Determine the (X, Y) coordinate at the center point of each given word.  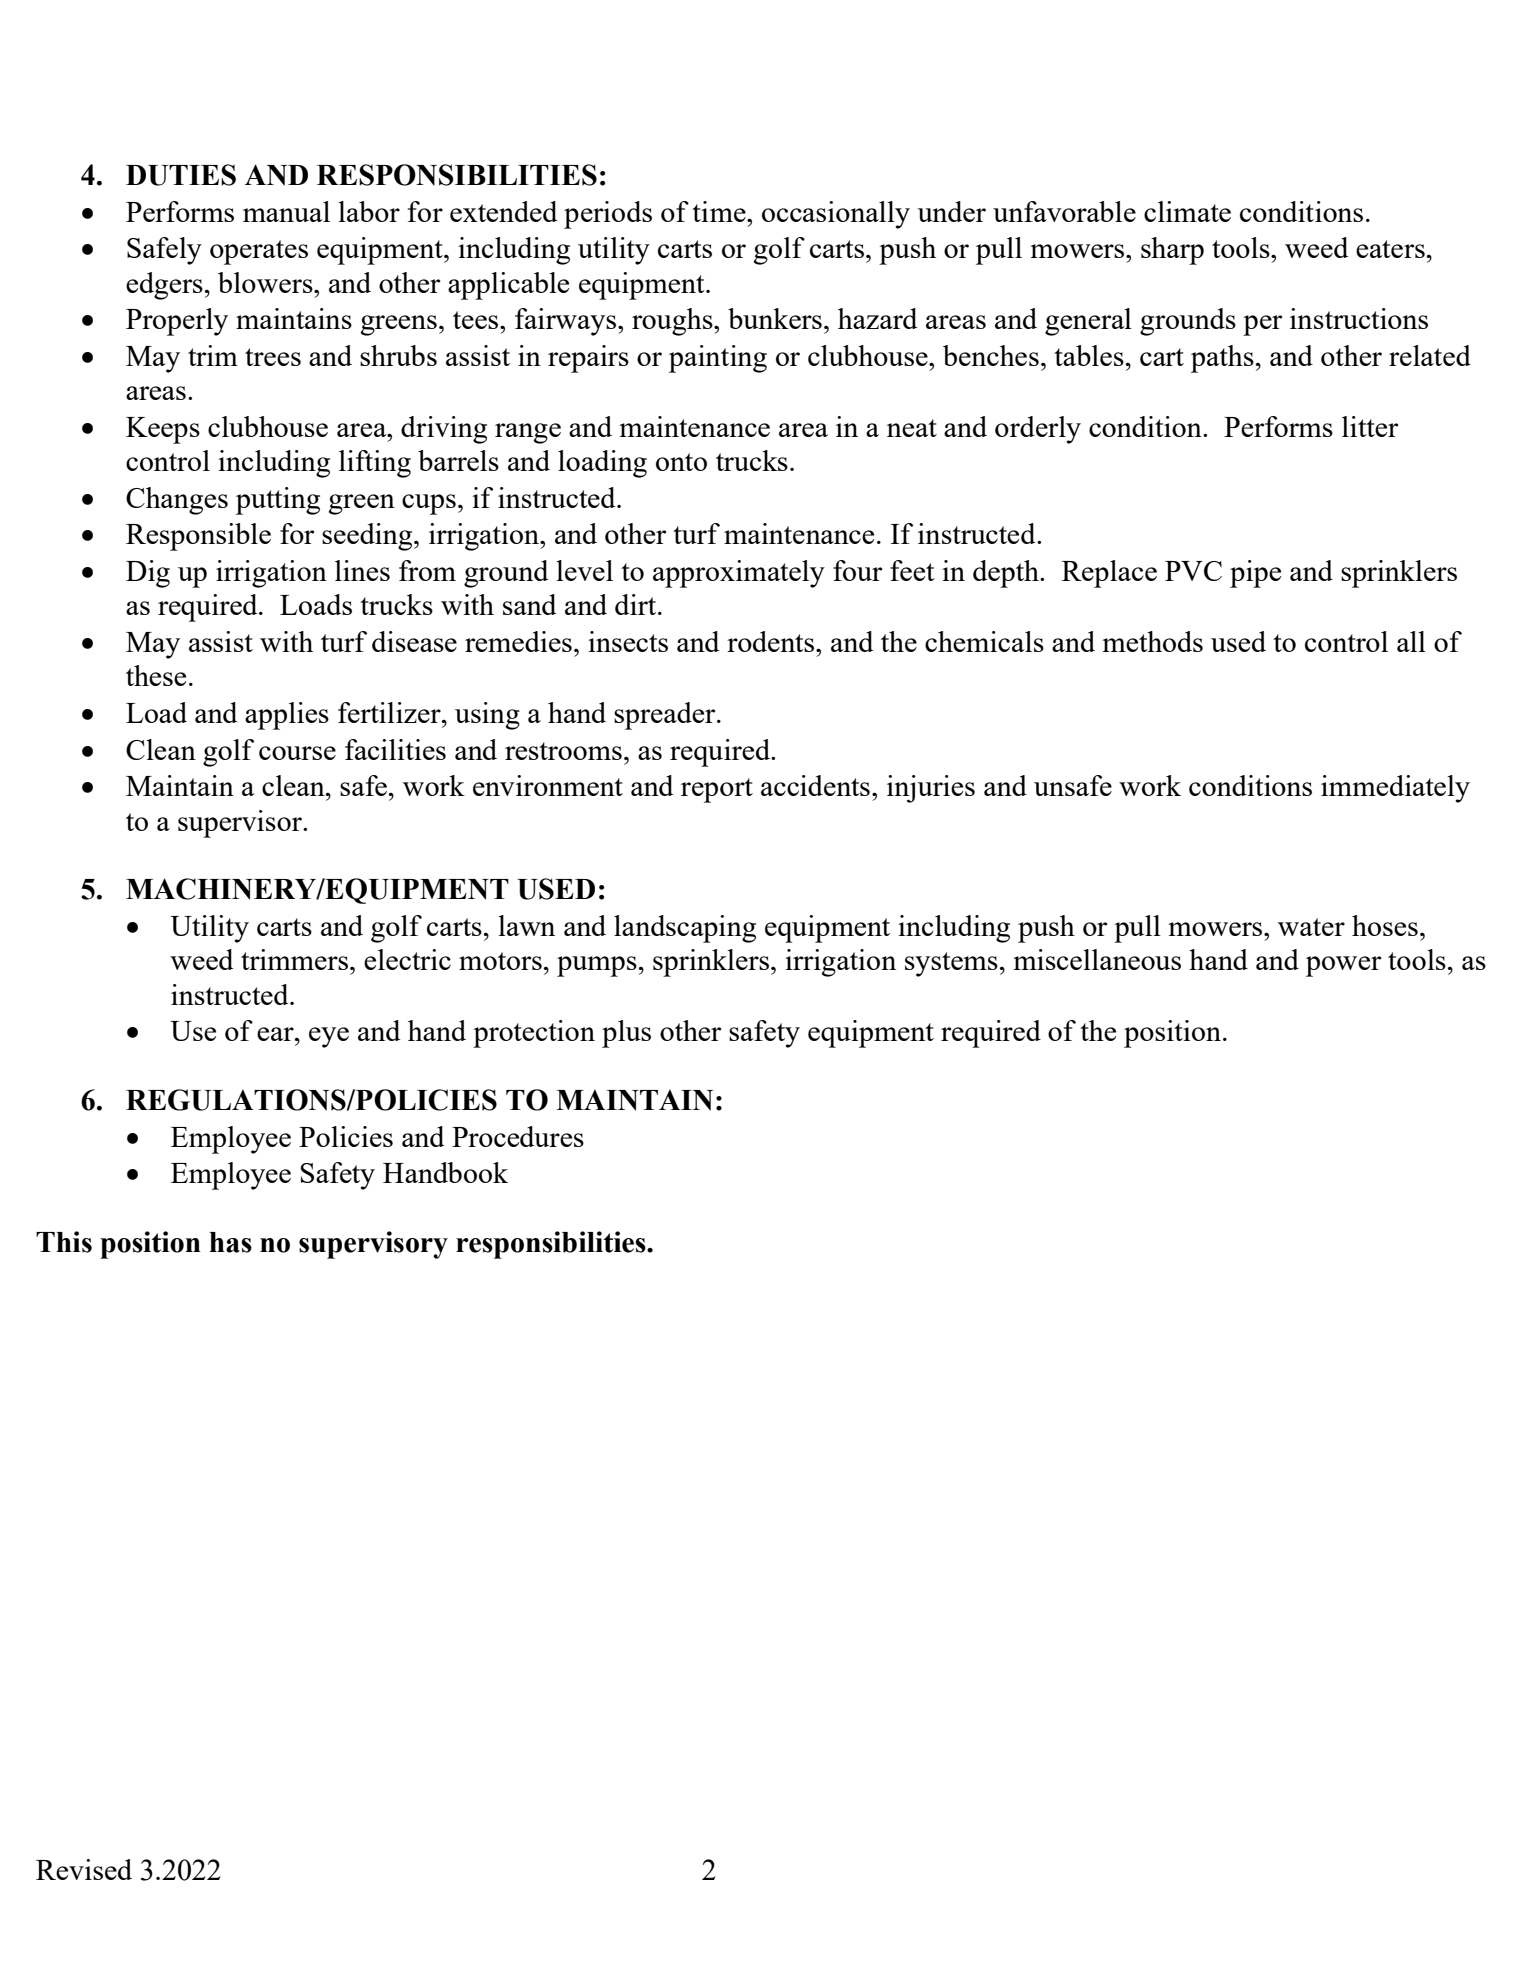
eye (329, 1037)
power (1343, 966)
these (156, 675)
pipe (1255, 574)
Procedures (518, 1136)
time (720, 211)
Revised (84, 1869)
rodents (772, 641)
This (64, 1242)
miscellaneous (1097, 959)
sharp (1172, 251)
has (230, 1242)
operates (259, 252)
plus (626, 1034)
